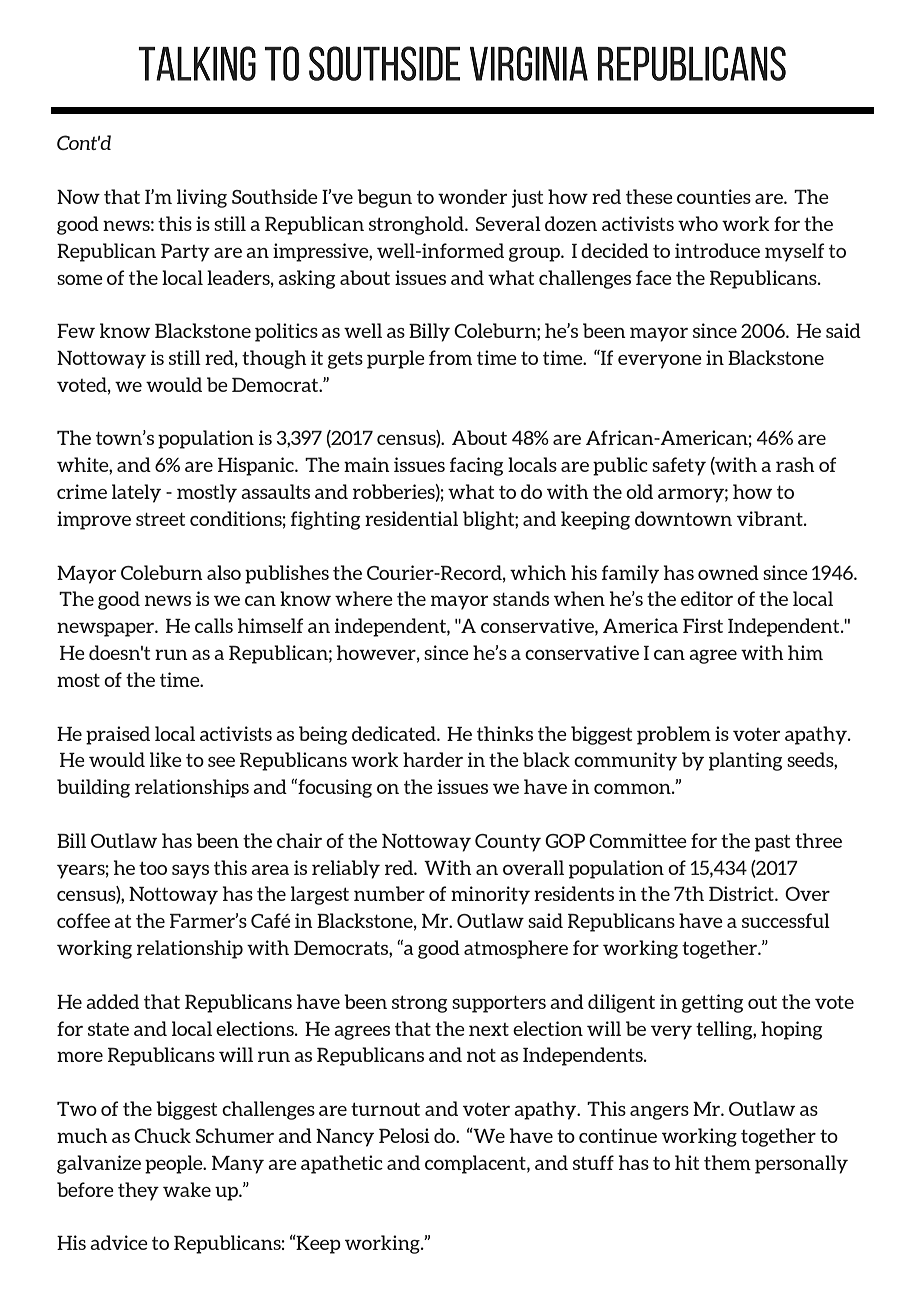 This image has width=924, height=1308. I want to click on wake, so click(187, 1189).
